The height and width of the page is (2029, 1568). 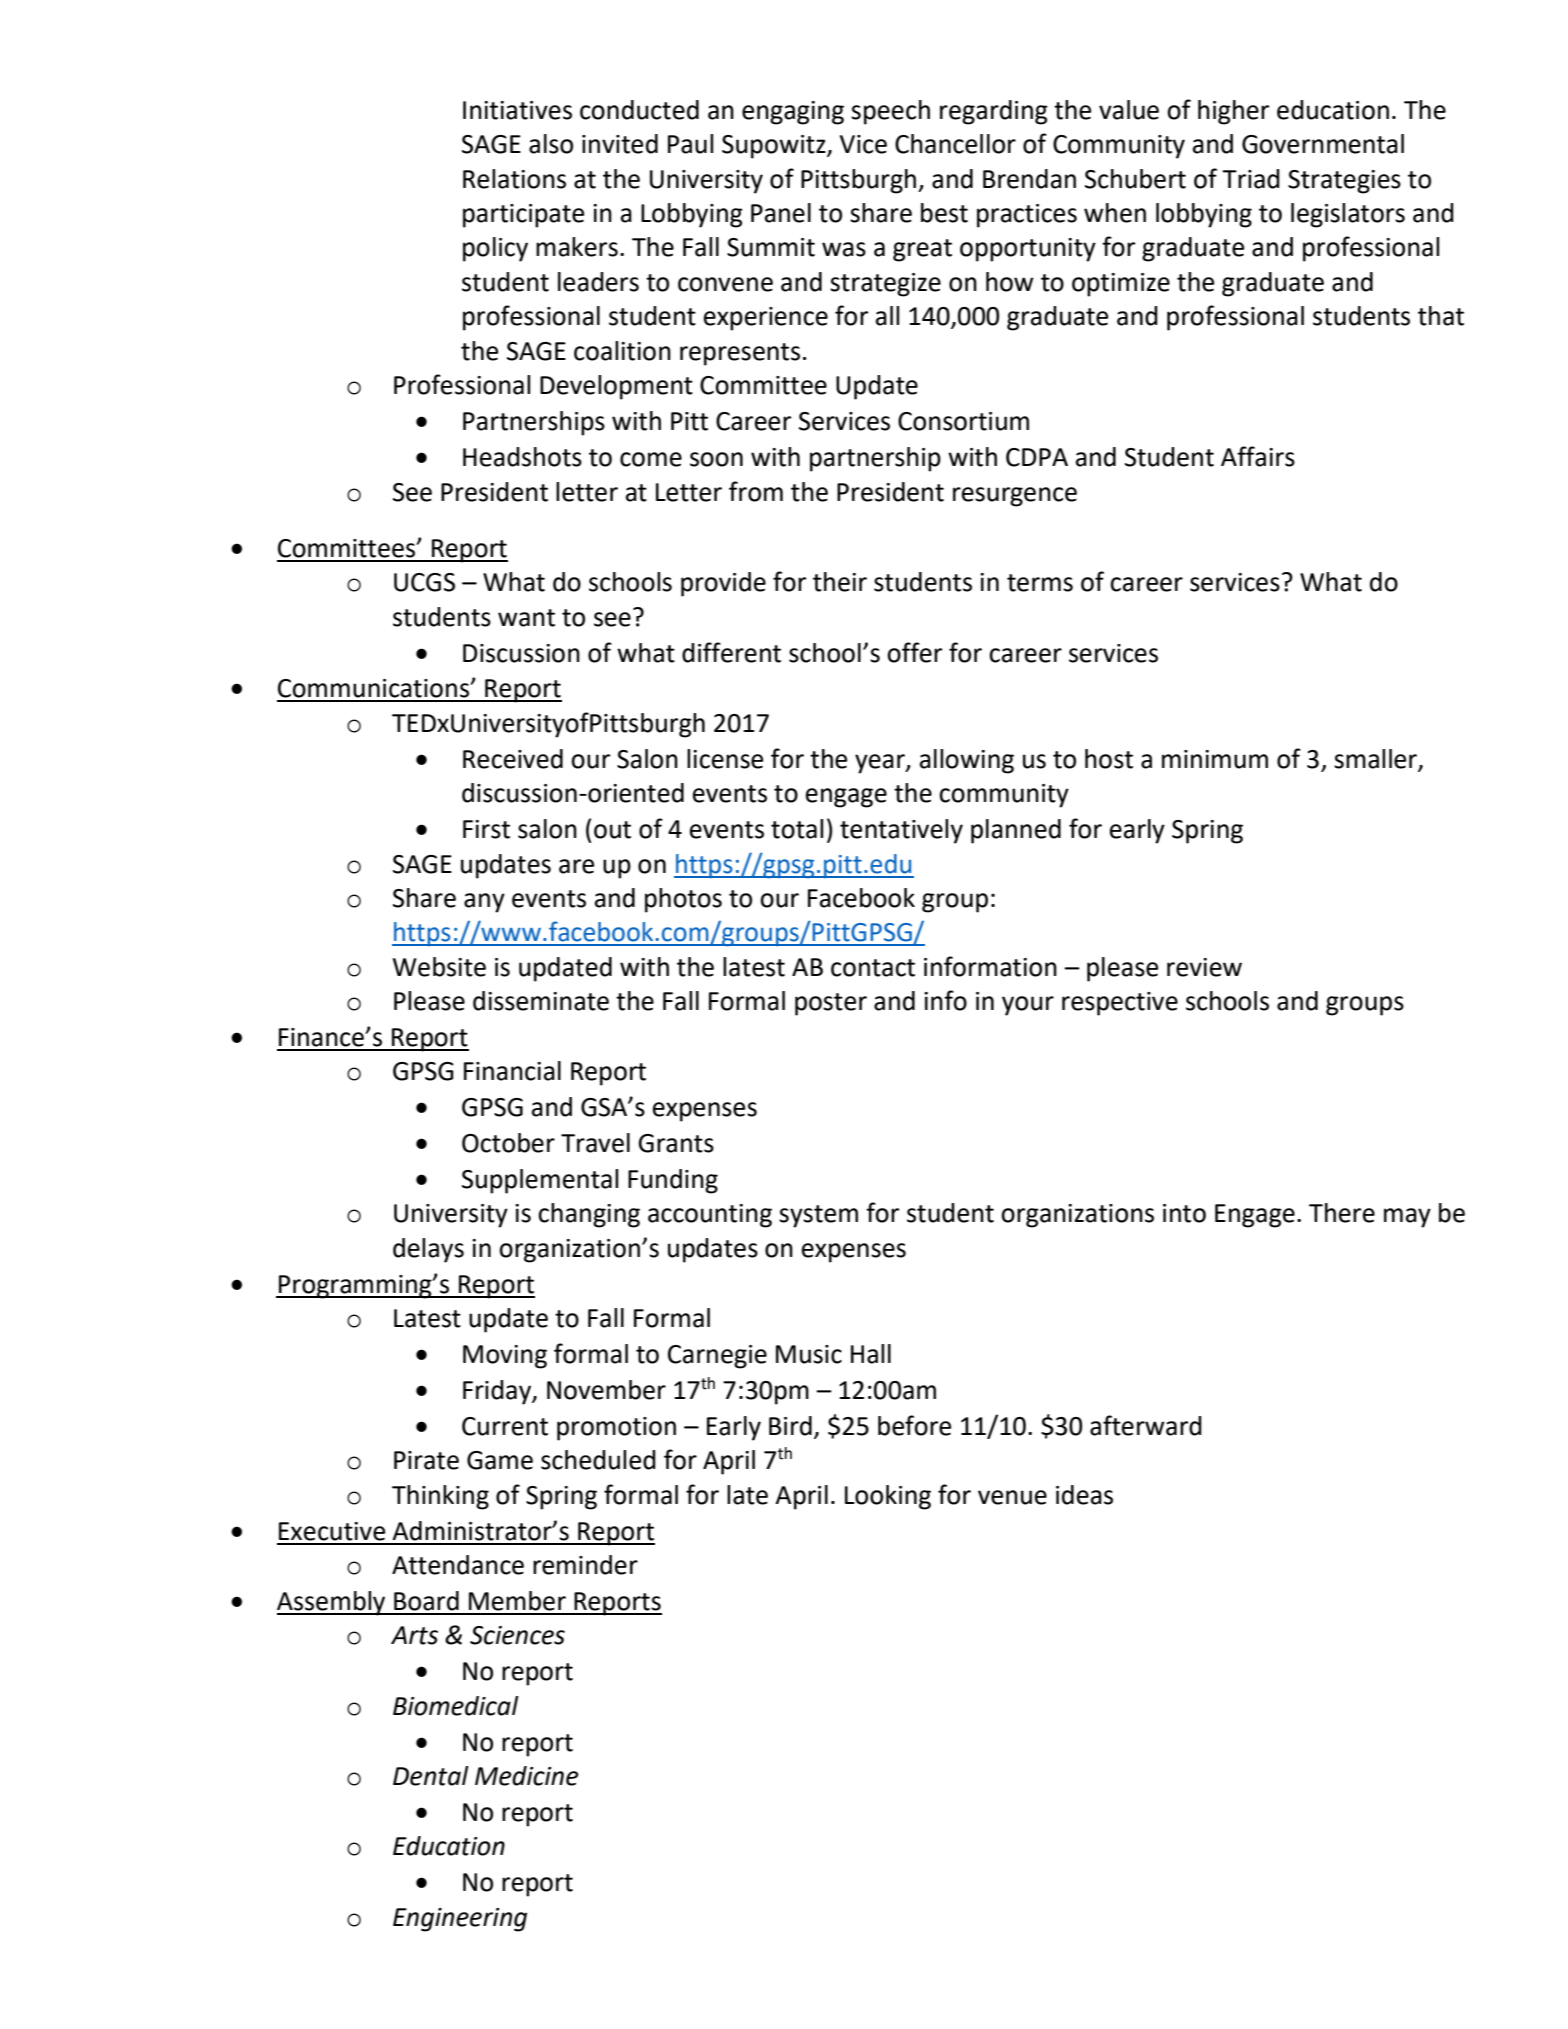 What do you see at coordinates (514, 179) in the page?
I see `Relations` at bounding box center [514, 179].
